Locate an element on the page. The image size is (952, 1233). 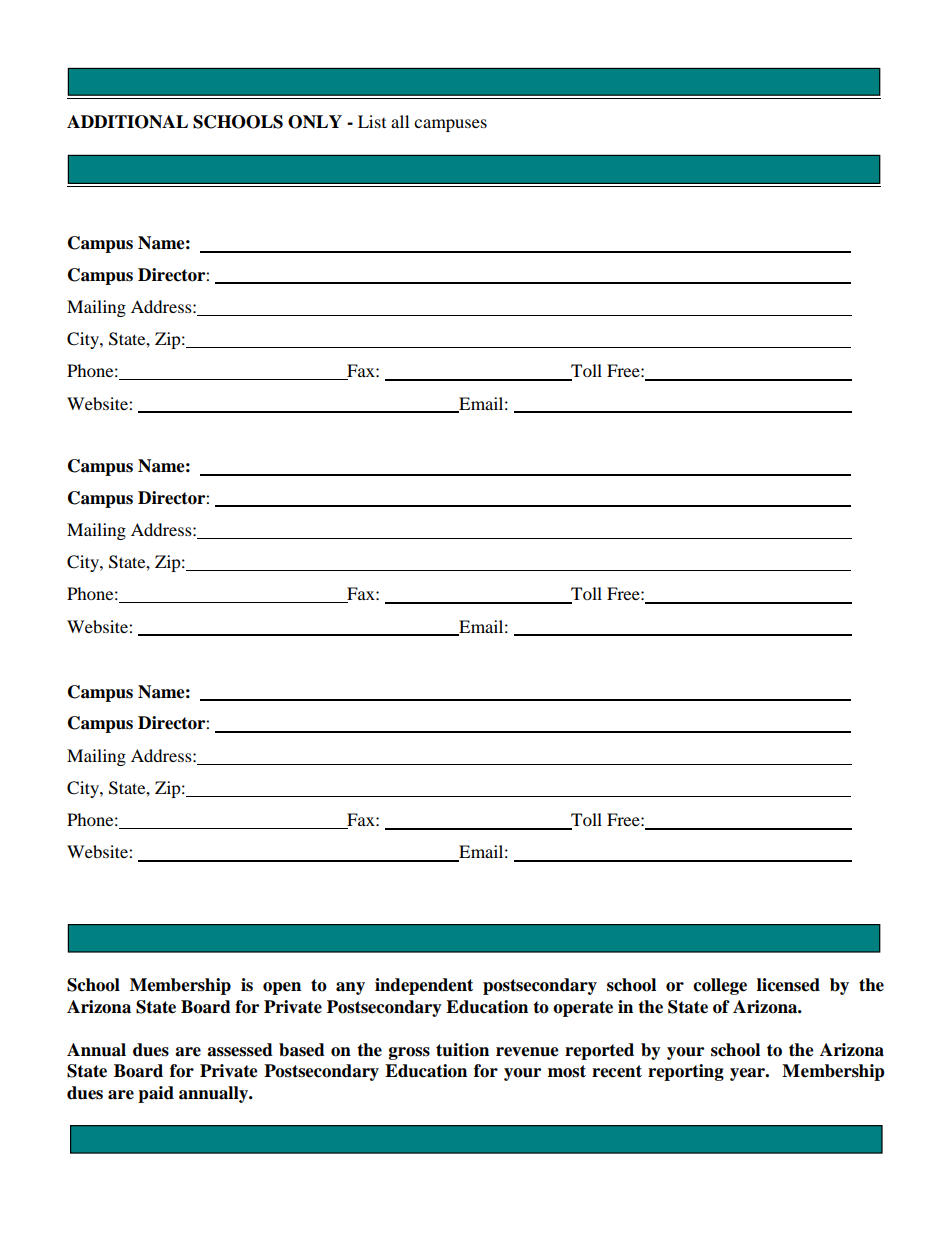
List is located at coordinates (372, 121).
